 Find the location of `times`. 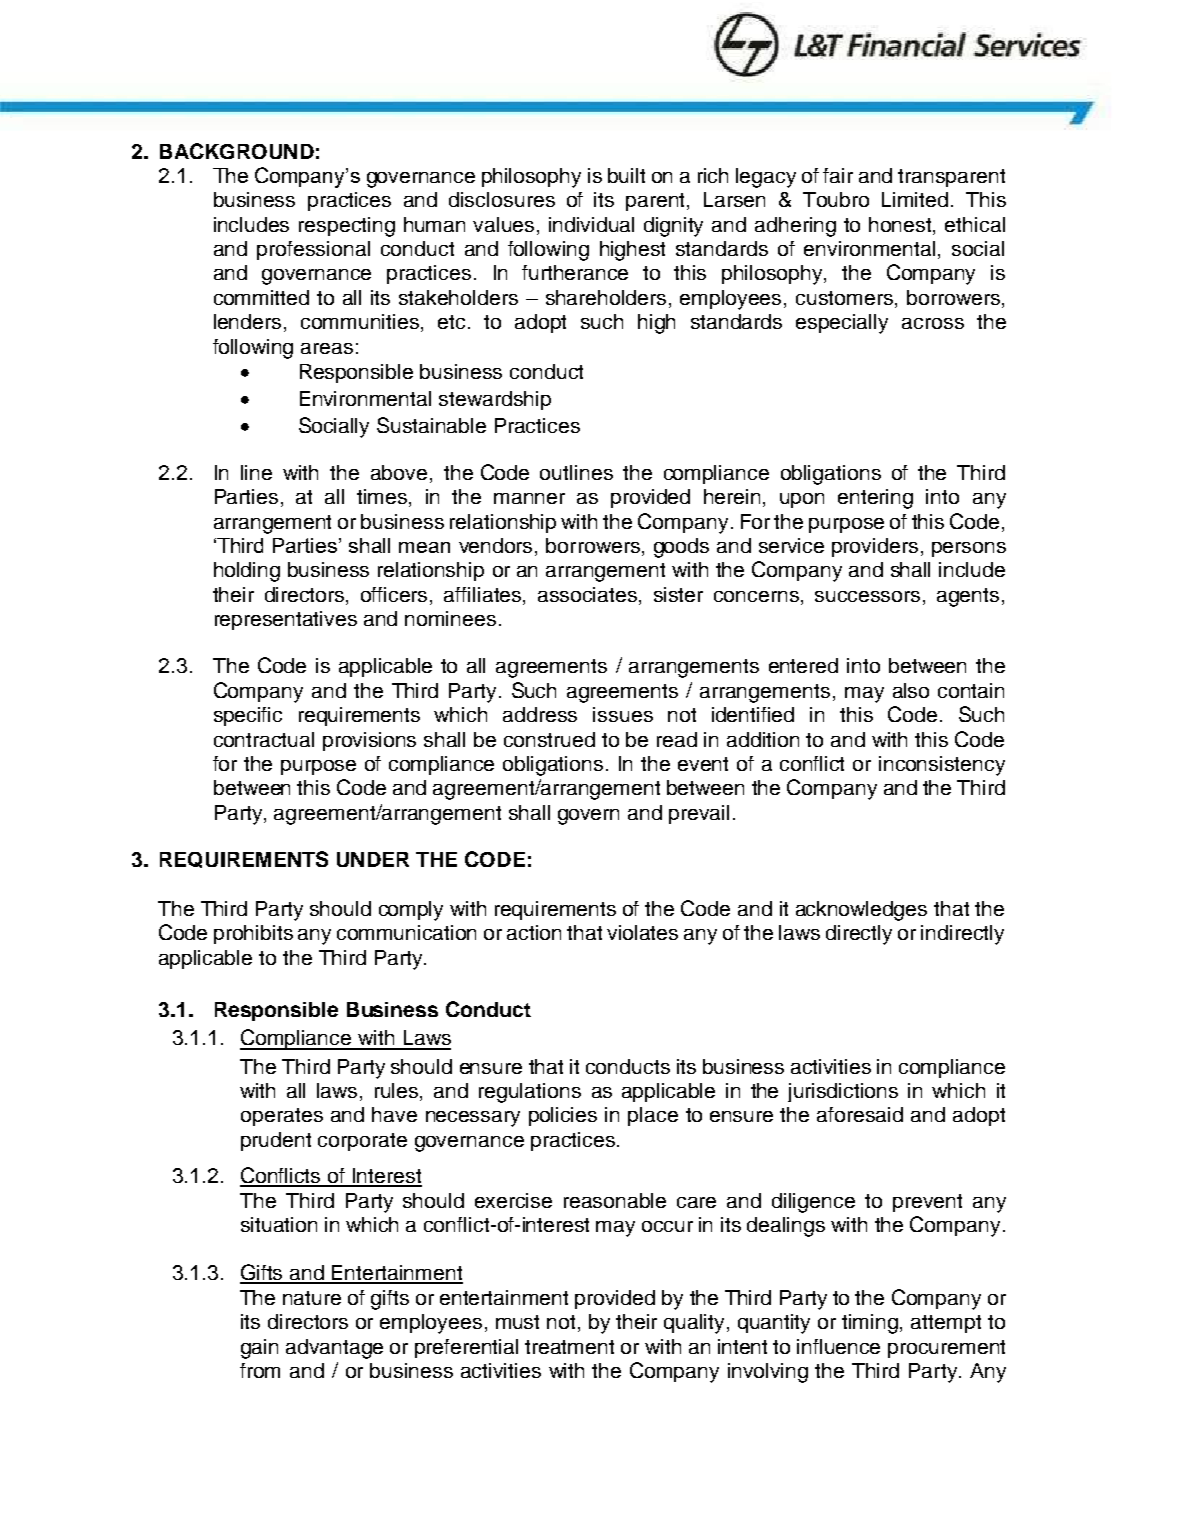

times is located at coordinates (383, 498).
